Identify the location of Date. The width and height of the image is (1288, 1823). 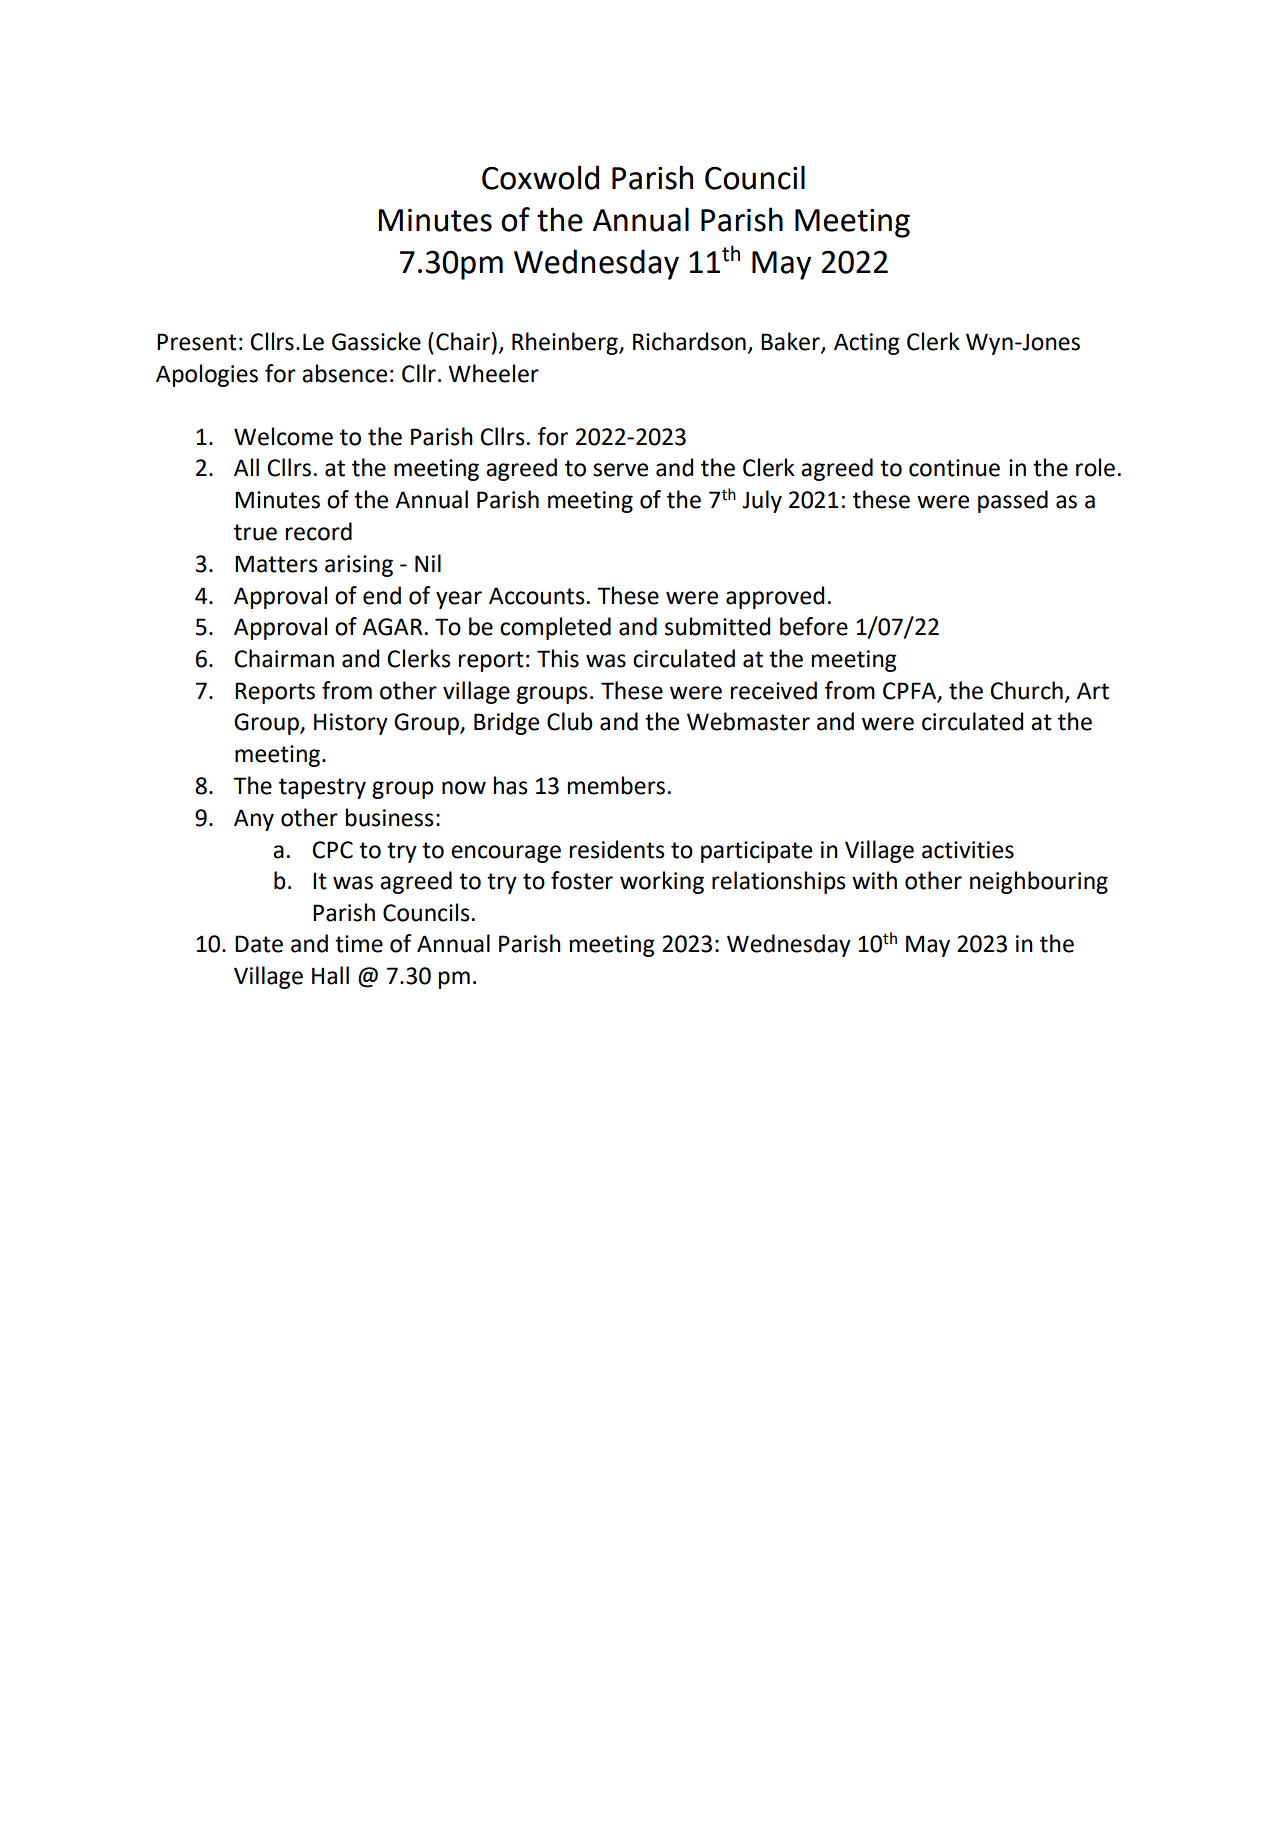
(259, 944).
